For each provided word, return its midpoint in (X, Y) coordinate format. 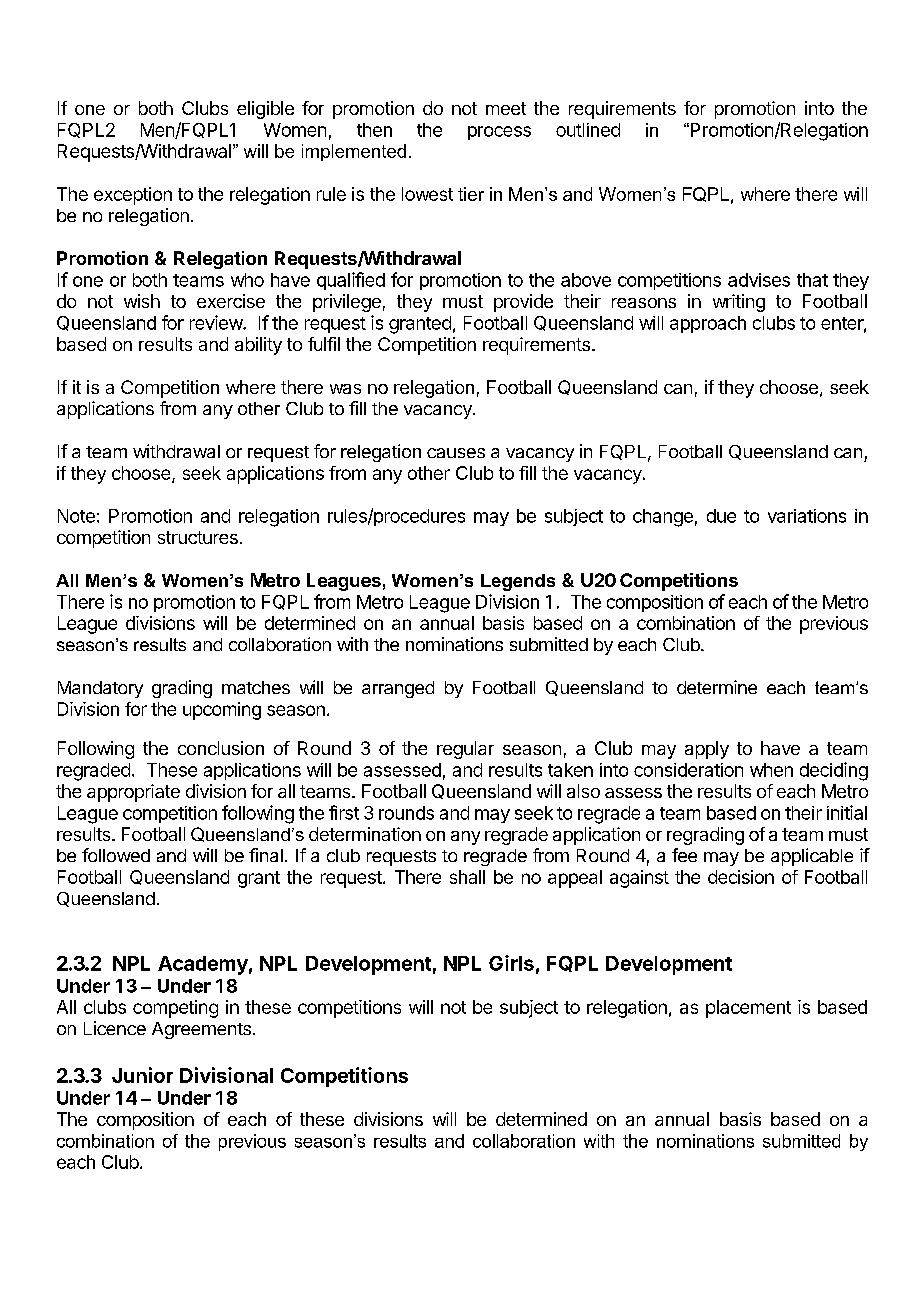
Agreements (201, 1030)
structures (198, 537)
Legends (518, 582)
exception (133, 196)
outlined (588, 130)
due (721, 516)
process (499, 133)
